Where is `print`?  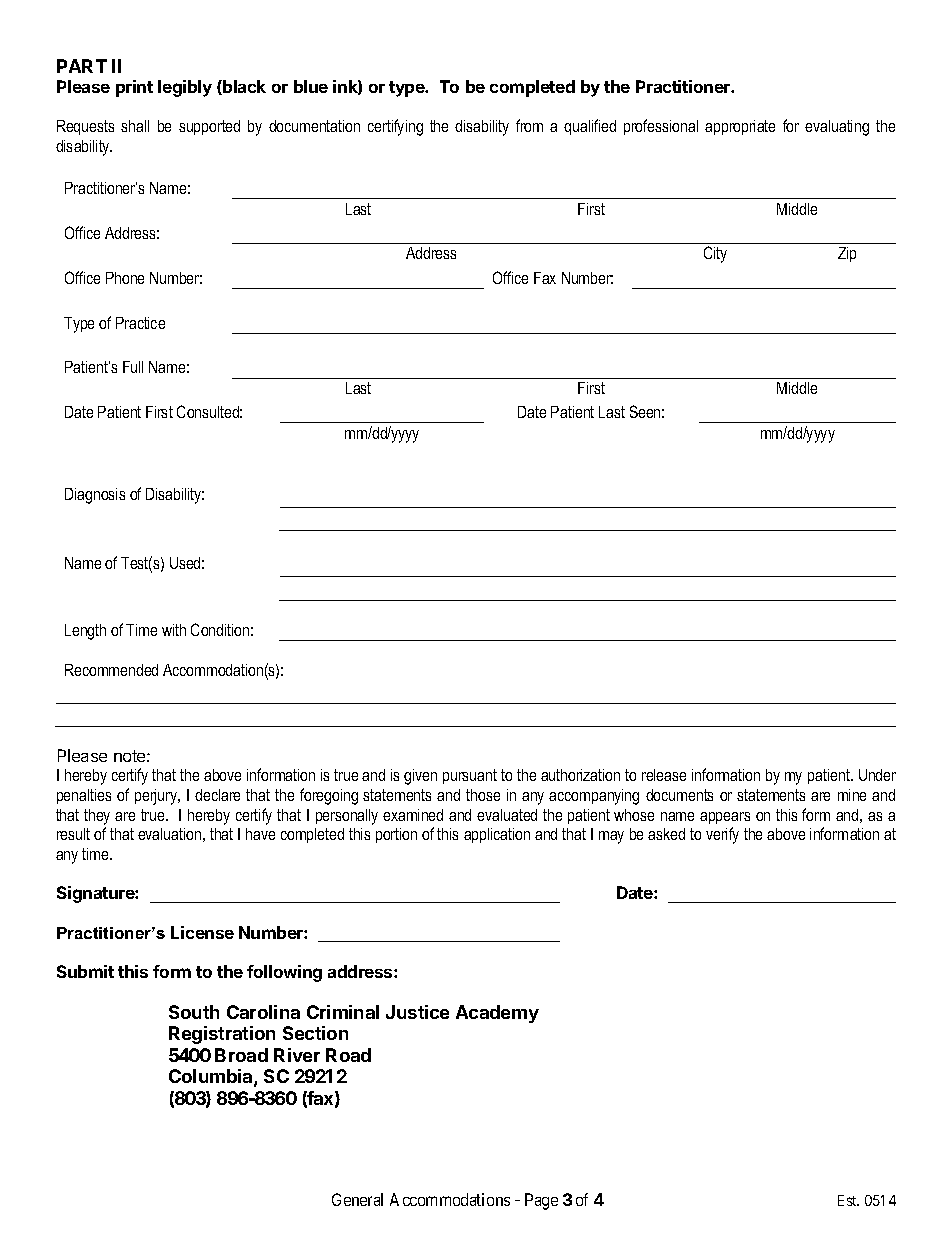
print is located at coordinates (134, 88).
